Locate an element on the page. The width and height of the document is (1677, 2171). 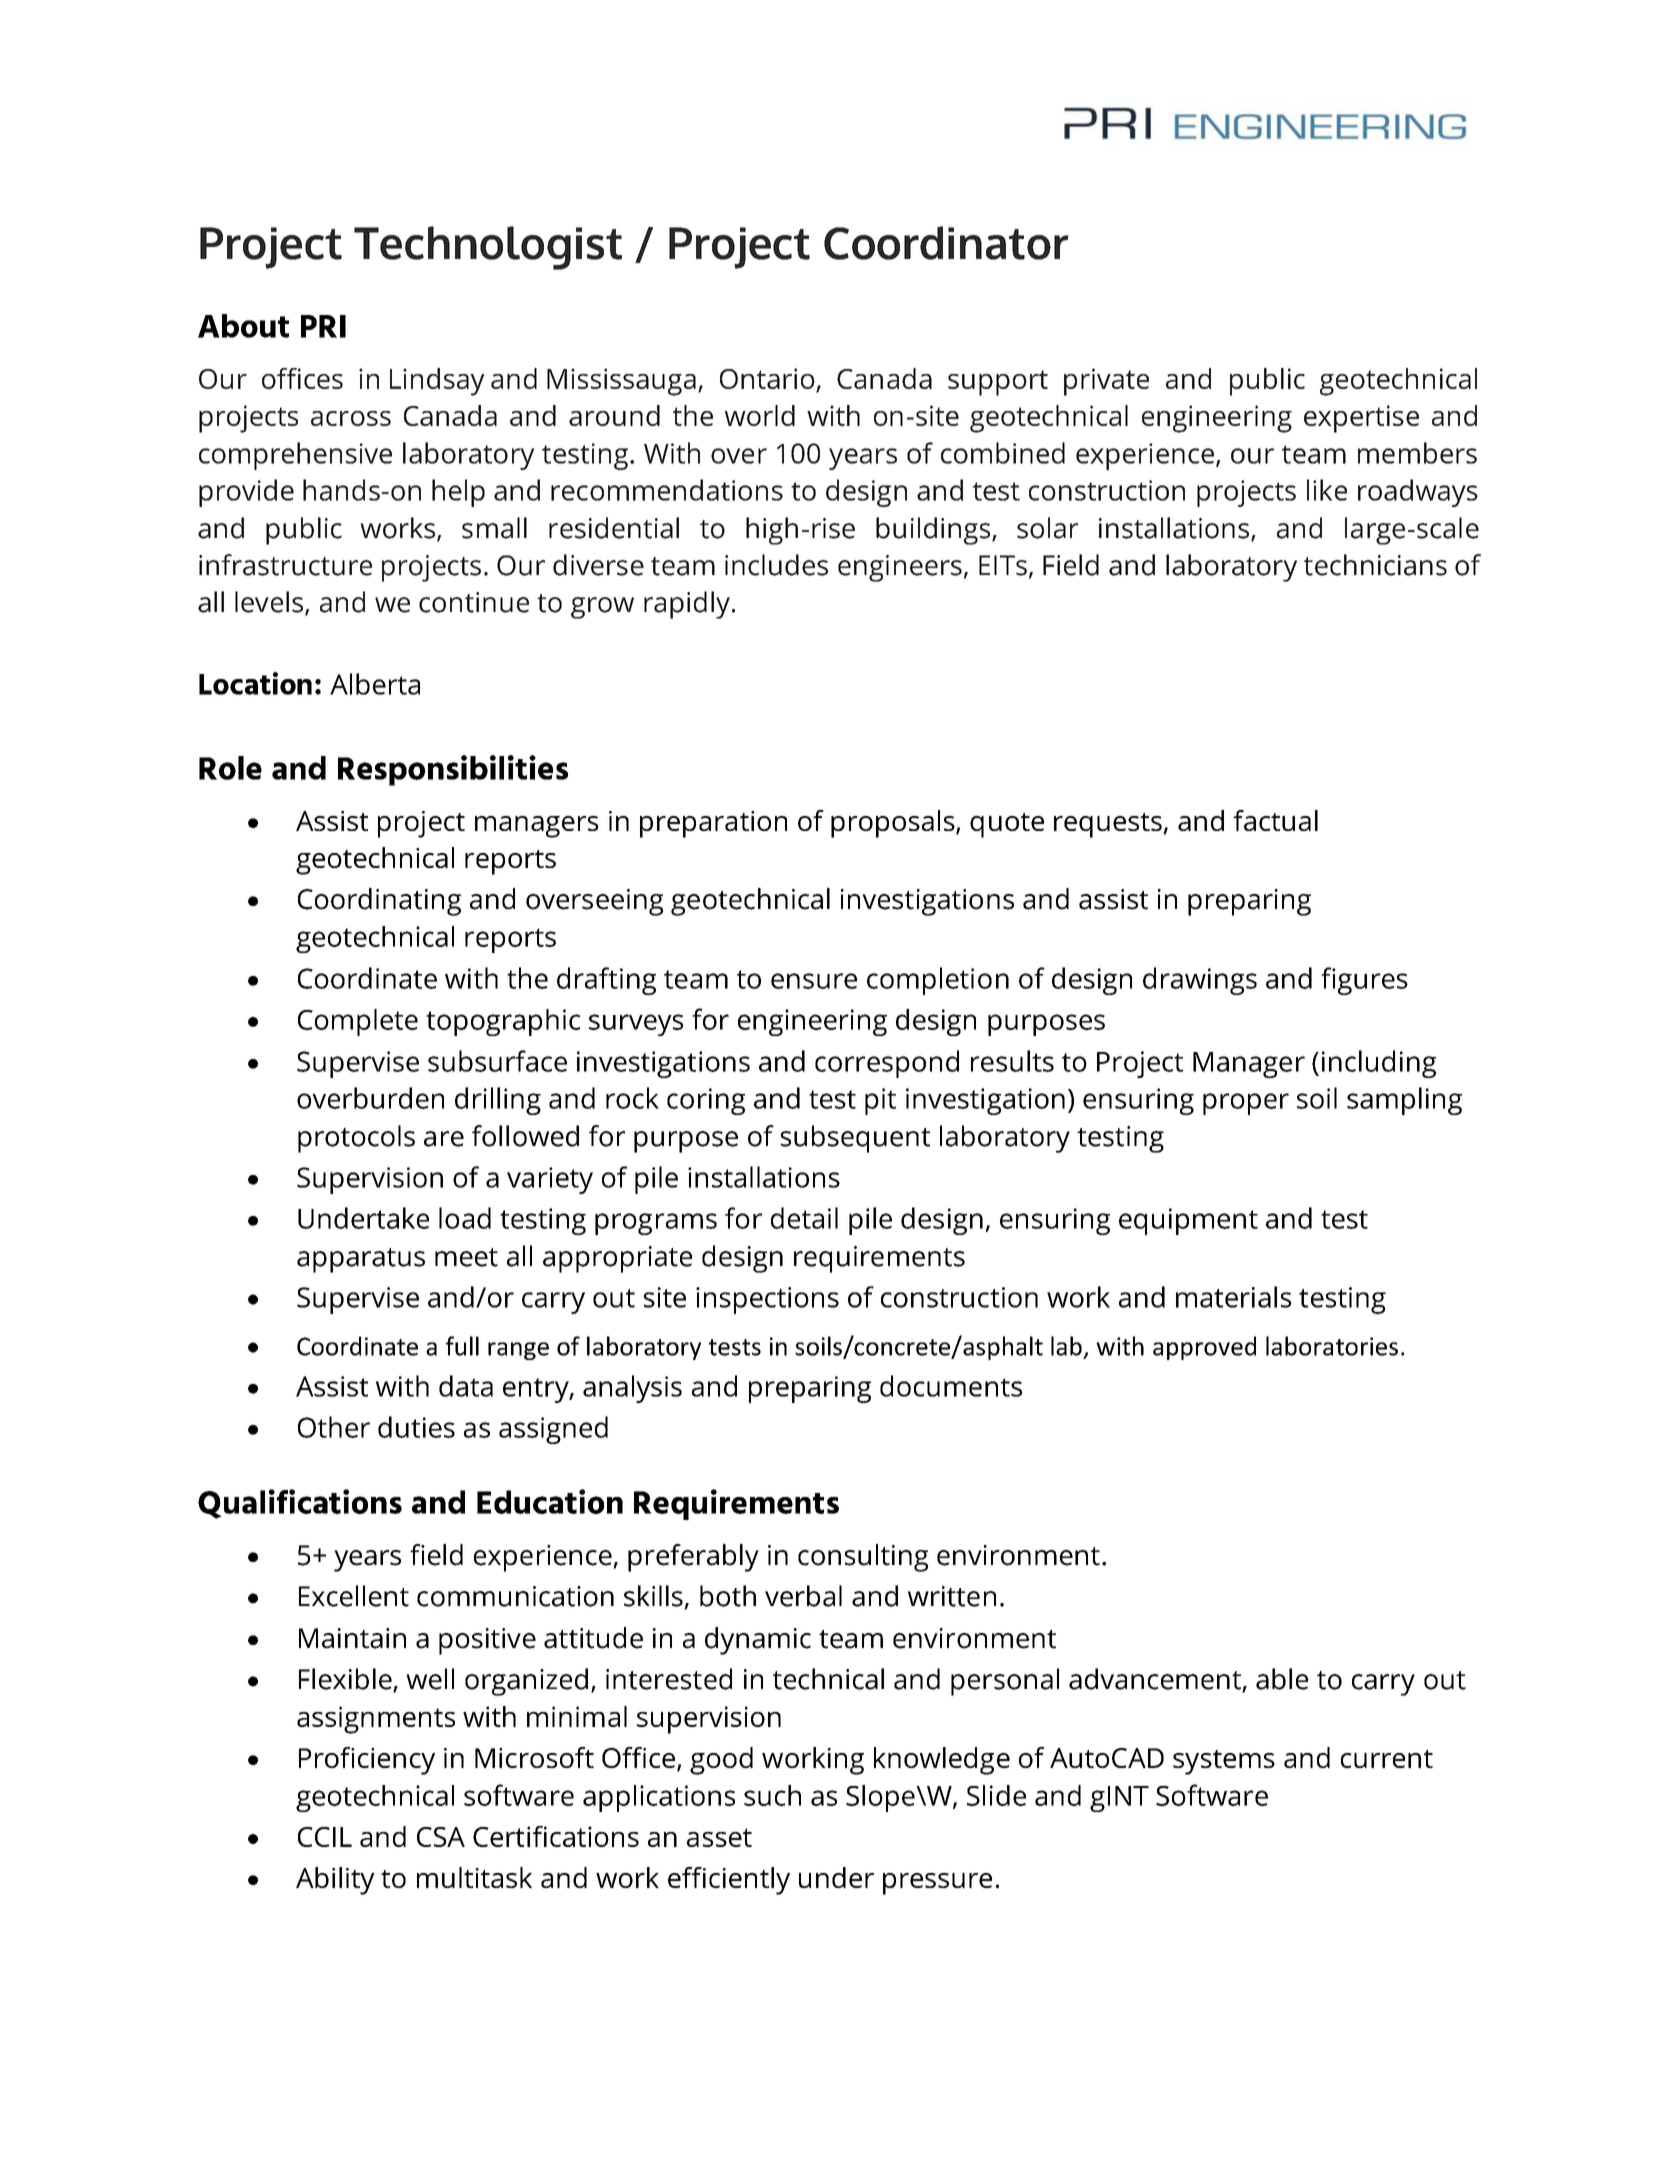
expertise is located at coordinates (1361, 419).
